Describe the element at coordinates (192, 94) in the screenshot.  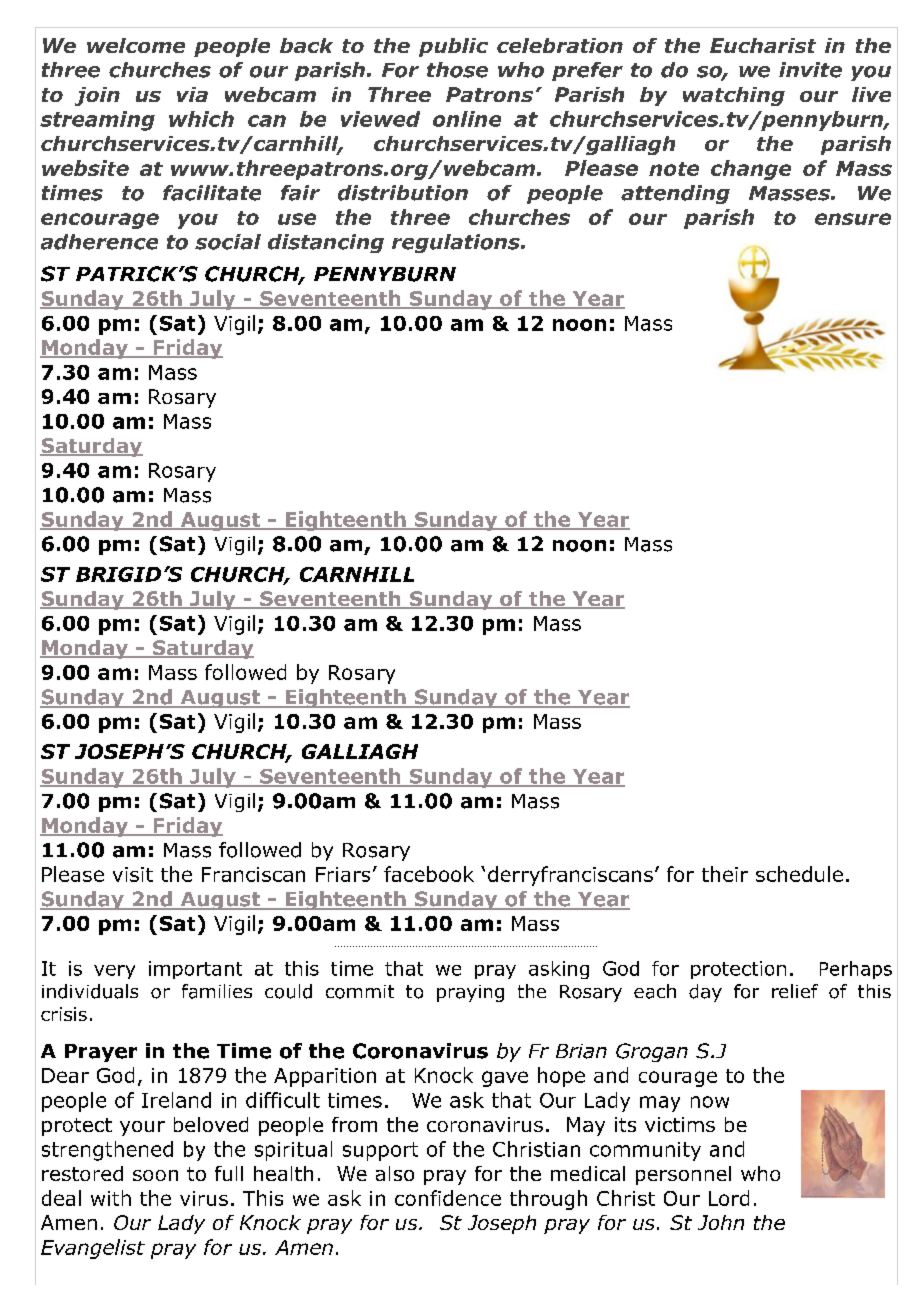
I see `via` at that location.
